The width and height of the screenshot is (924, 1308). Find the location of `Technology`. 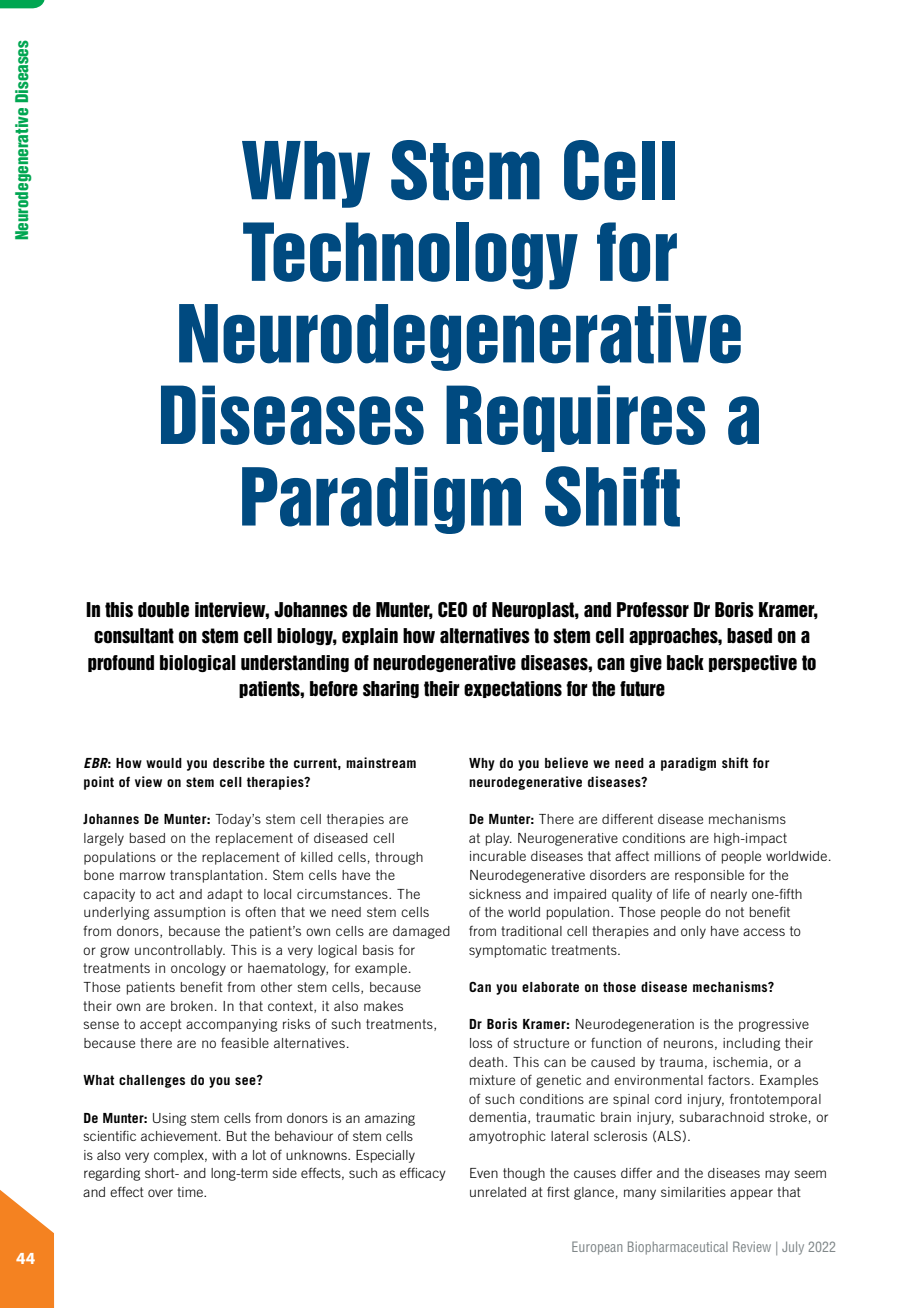

Technology is located at coordinates (410, 256).
